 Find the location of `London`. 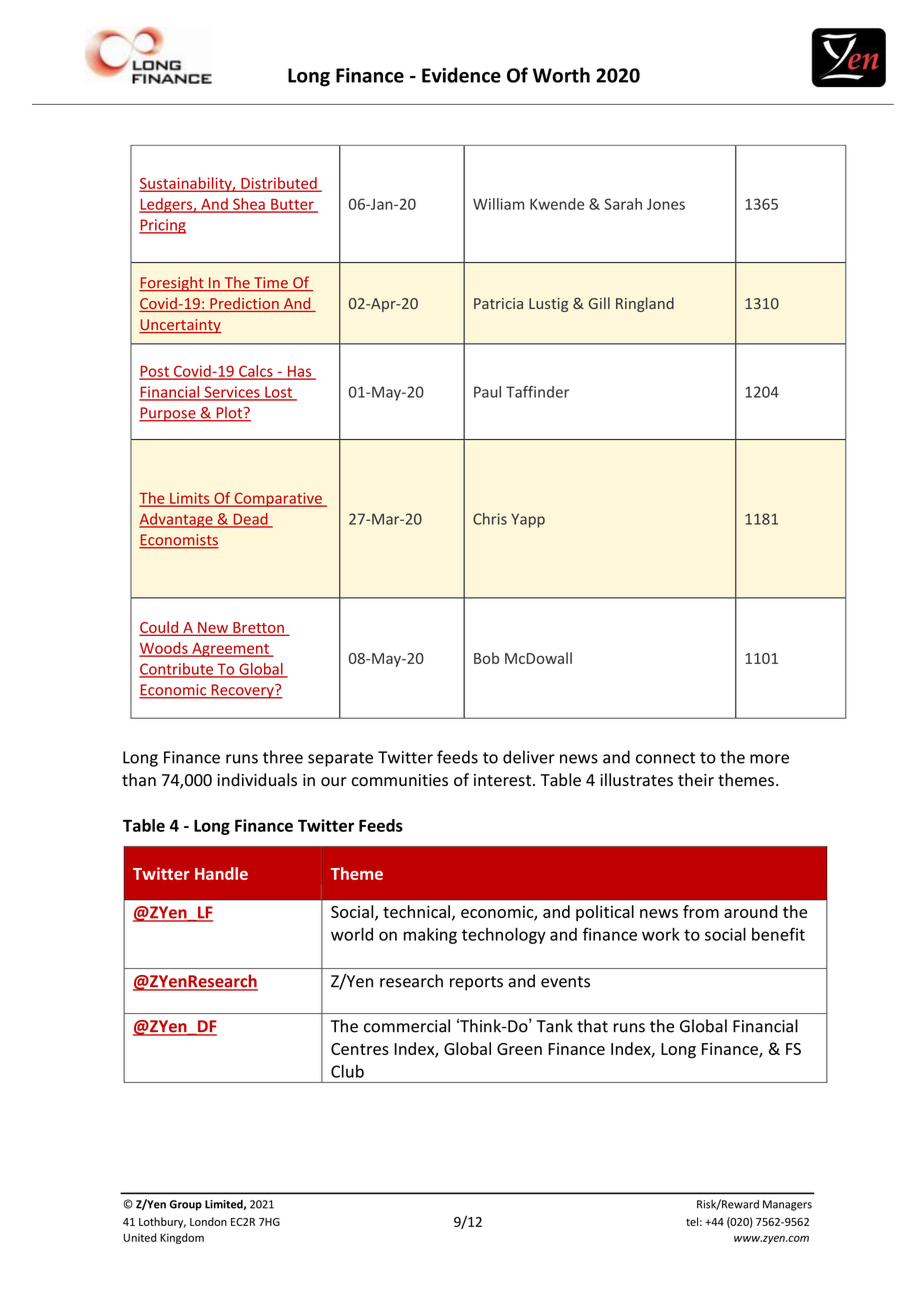

London is located at coordinates (208, 1221).
